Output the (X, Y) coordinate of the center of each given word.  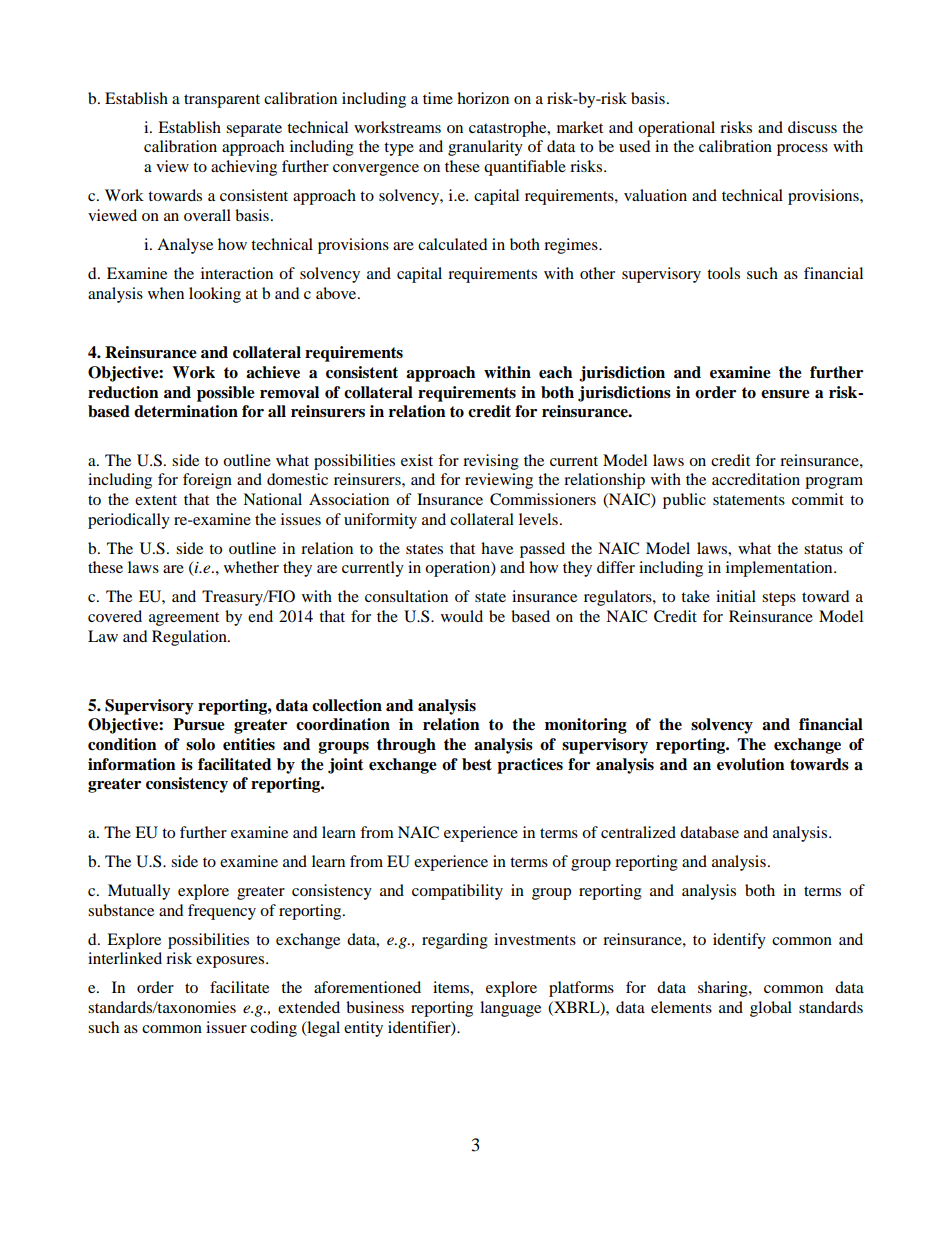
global (771, 1009)
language (510, 1009)
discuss (812, 127)
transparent (222, 101)
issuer (226, 1027)
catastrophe (509, 129)
